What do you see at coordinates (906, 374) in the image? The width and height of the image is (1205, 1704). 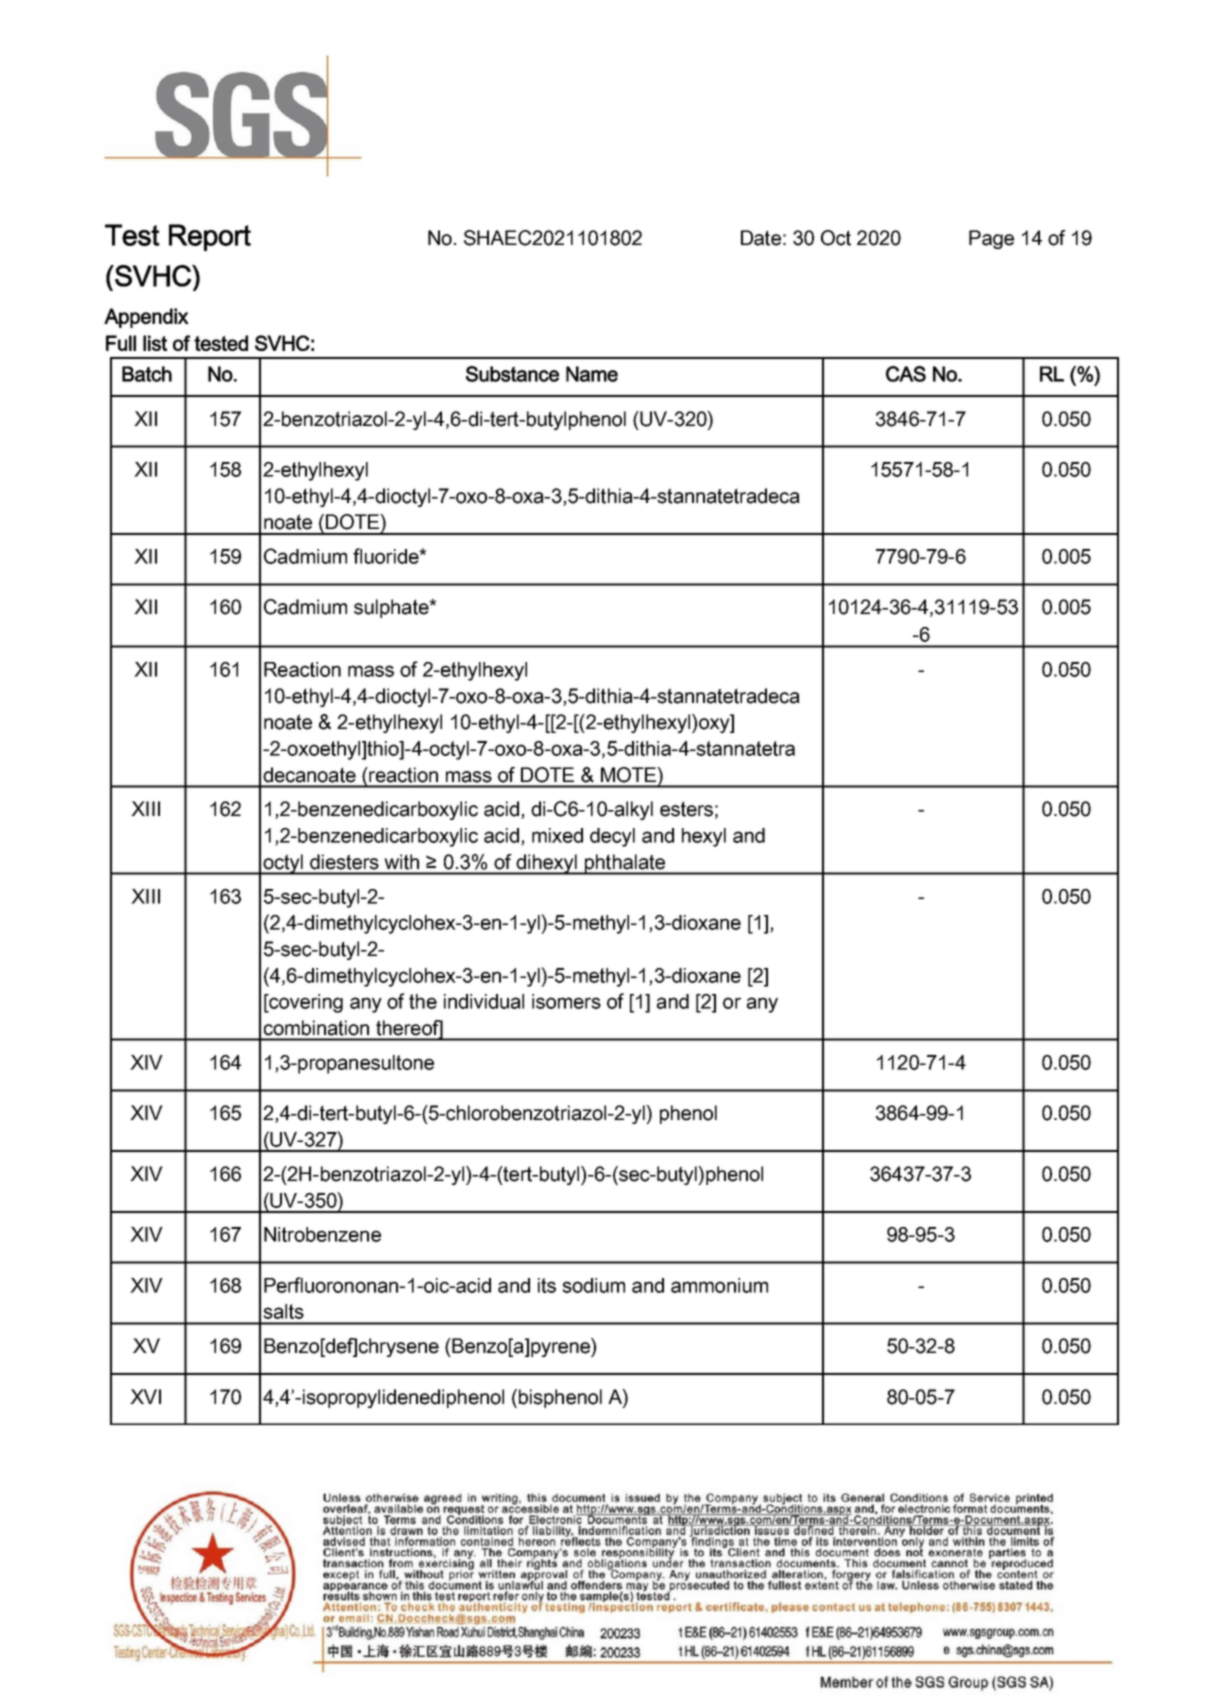 I see `CAS` at bounding box center [906, 374].
